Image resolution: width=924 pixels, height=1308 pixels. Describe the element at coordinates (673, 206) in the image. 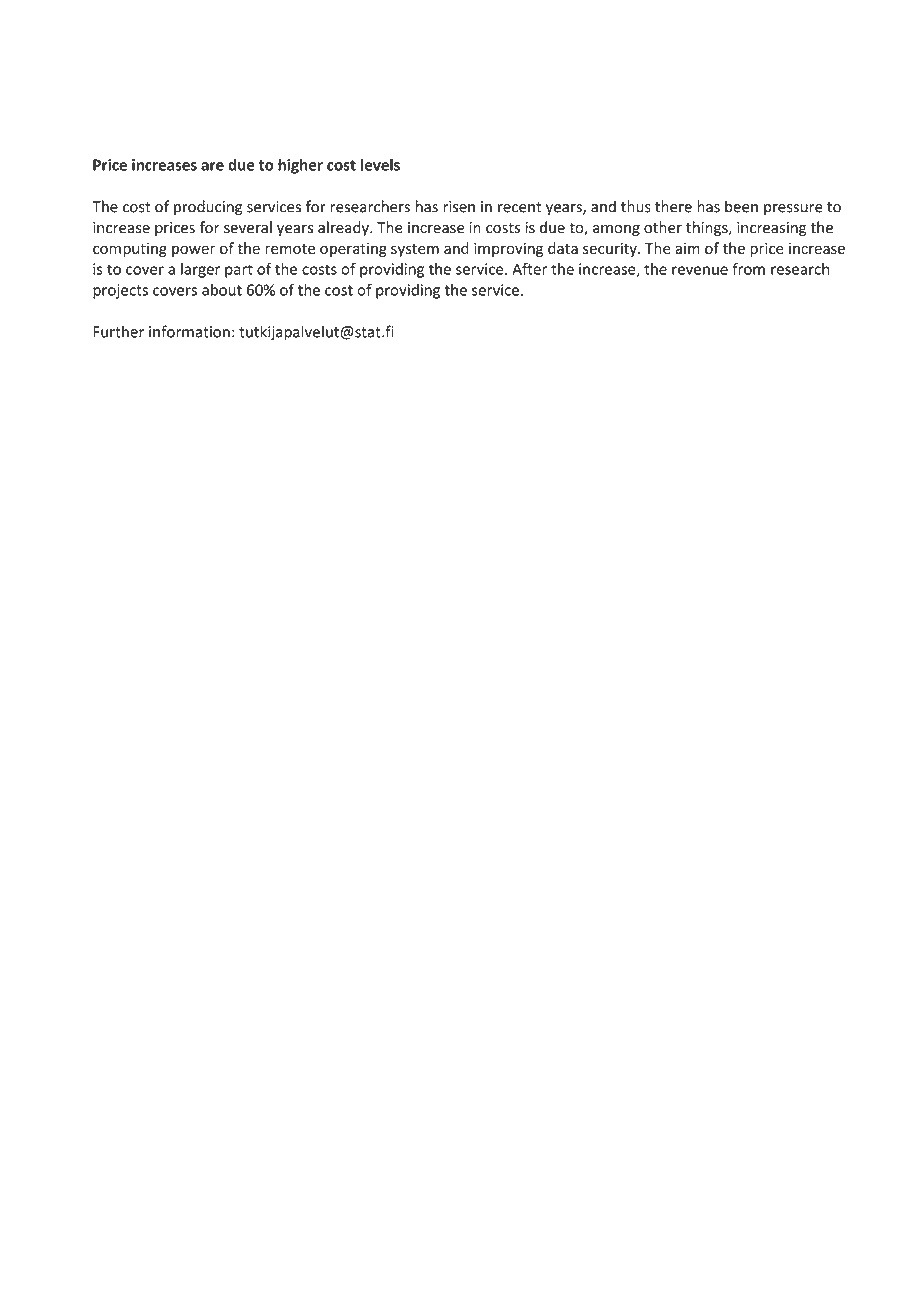

I see `there` at that location.
